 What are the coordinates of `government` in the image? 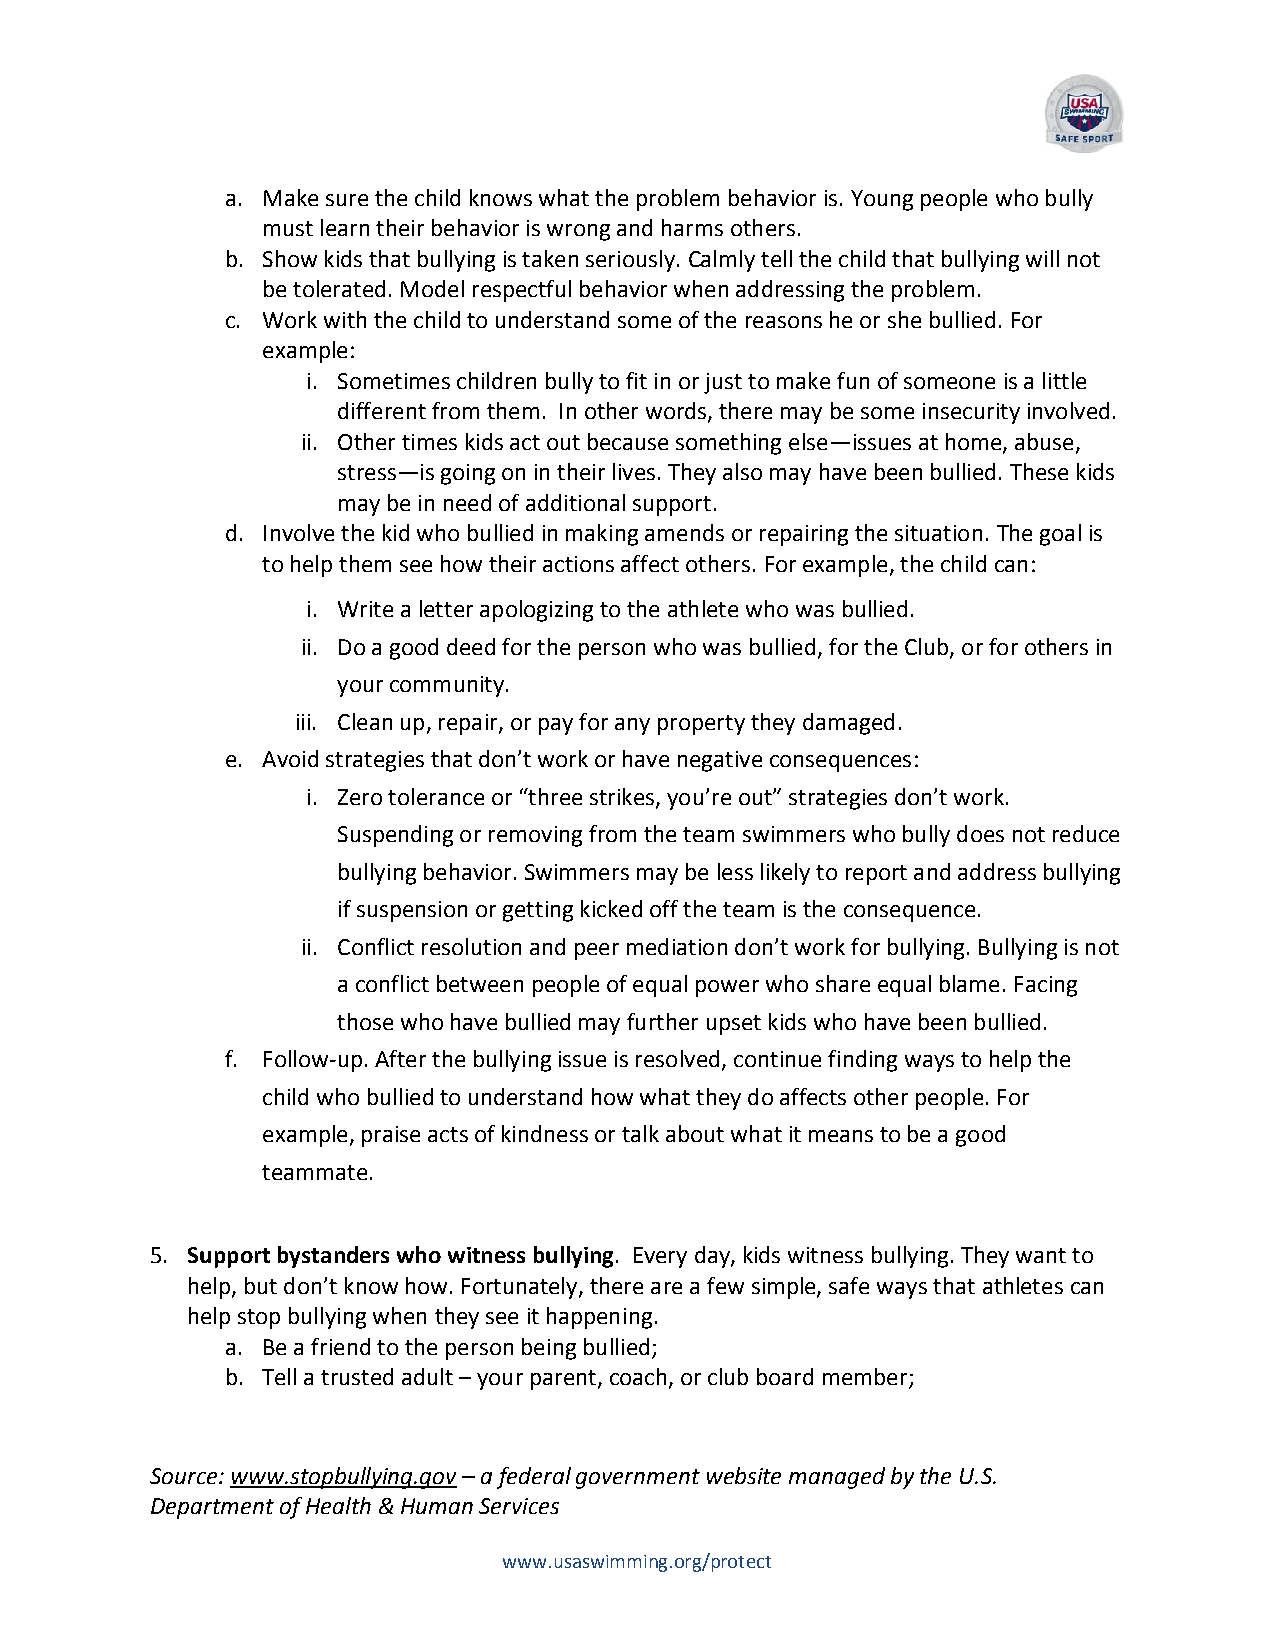 It's located at (638, 1479).
